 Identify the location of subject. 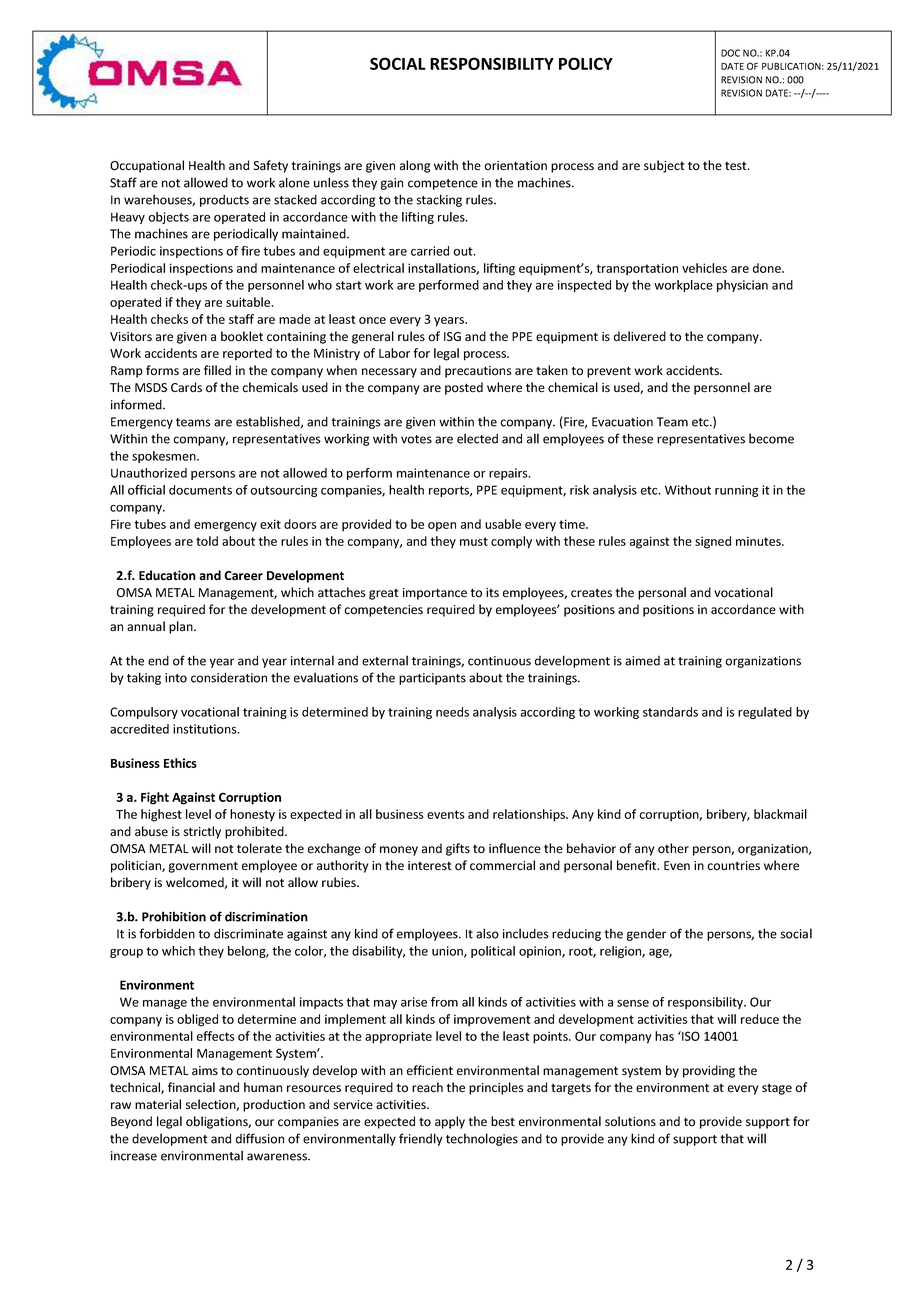
(664, 166).
